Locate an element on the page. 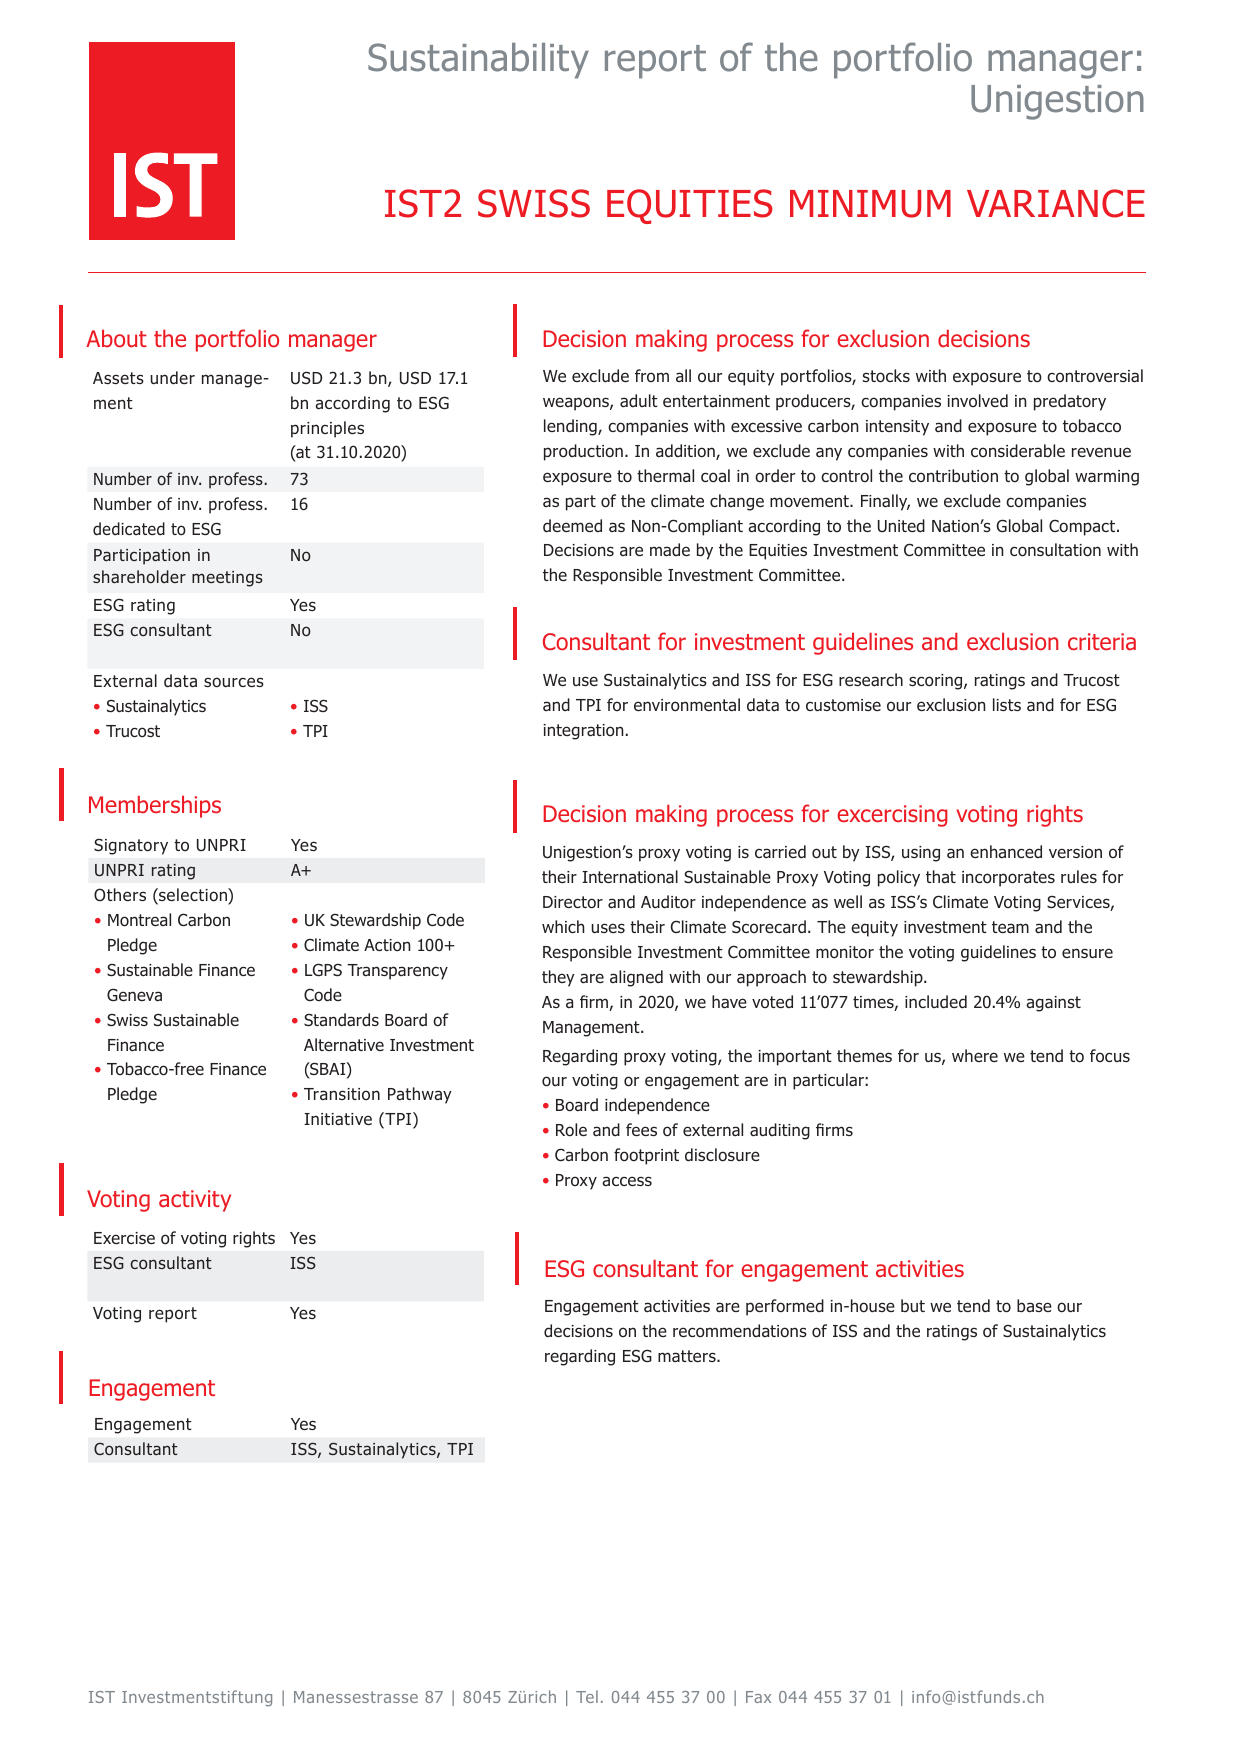 Image resolution: width=1234 pixels, height=1745 pixels. Fax is located at coordinates (758, 1697).
